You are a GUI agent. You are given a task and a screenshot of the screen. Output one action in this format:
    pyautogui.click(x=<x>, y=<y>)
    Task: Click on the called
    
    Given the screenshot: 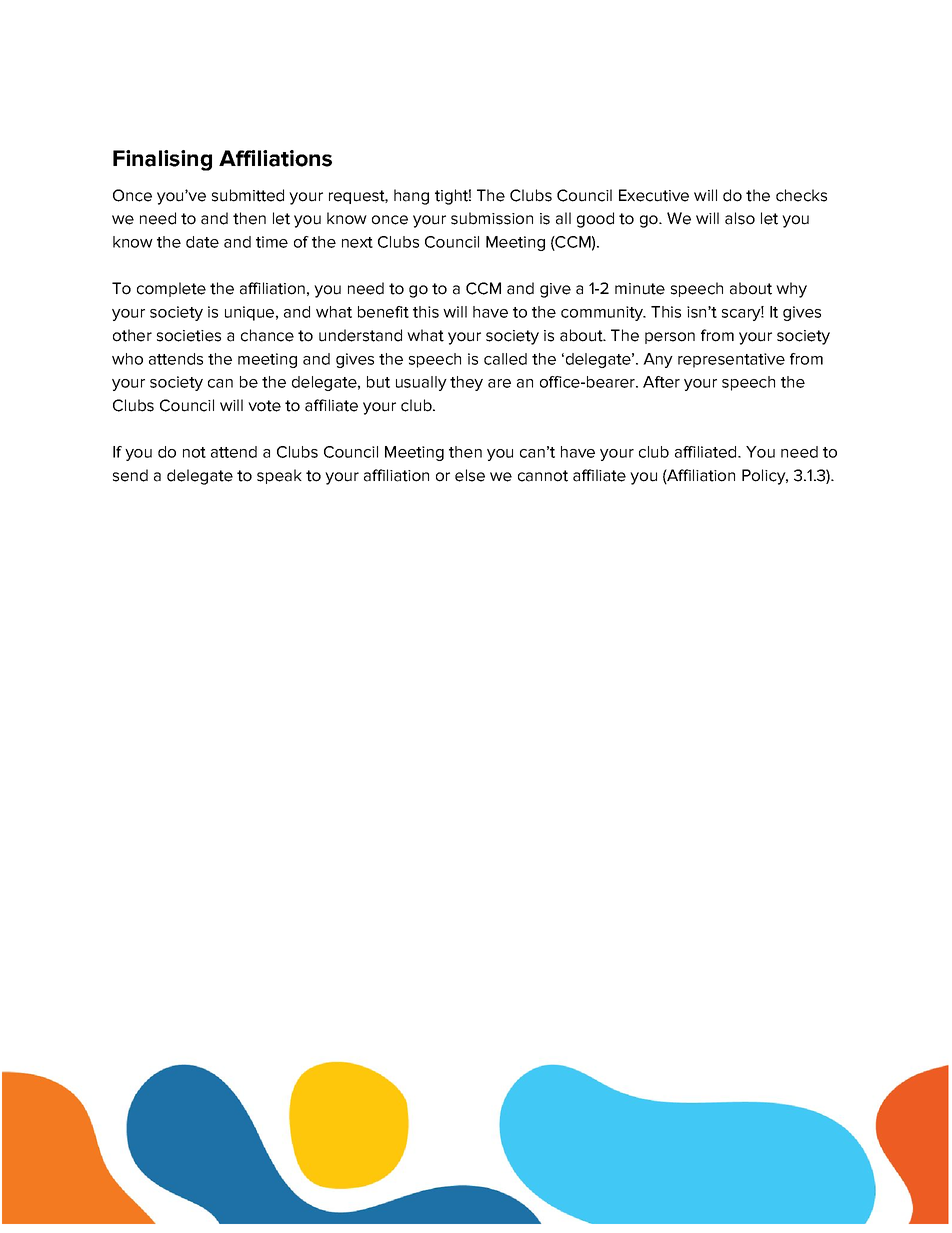 What is the action you would take?
    pyautogui.click(x=505, y=359)
